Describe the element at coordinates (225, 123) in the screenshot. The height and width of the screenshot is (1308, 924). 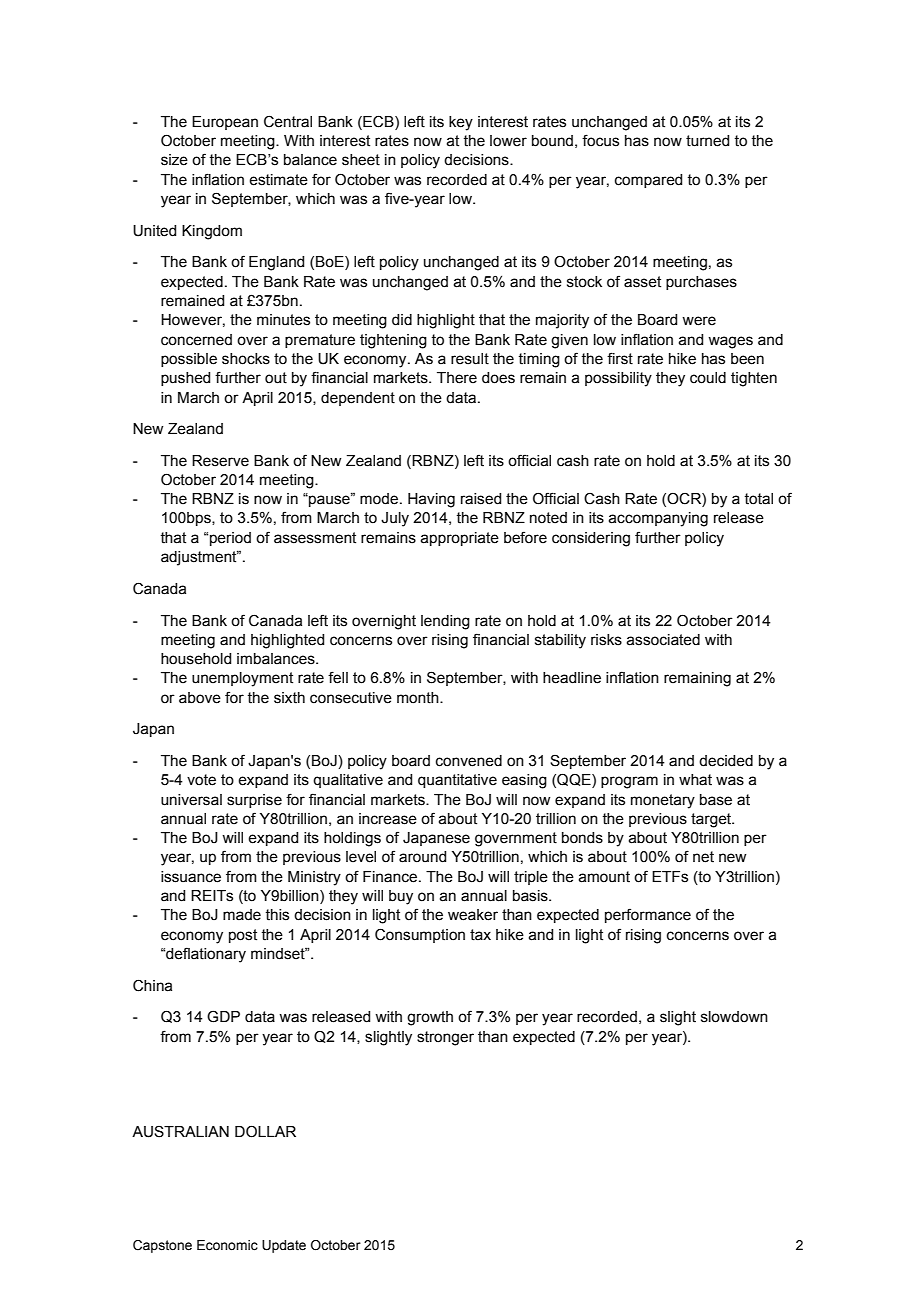
I see `European` at that location.
